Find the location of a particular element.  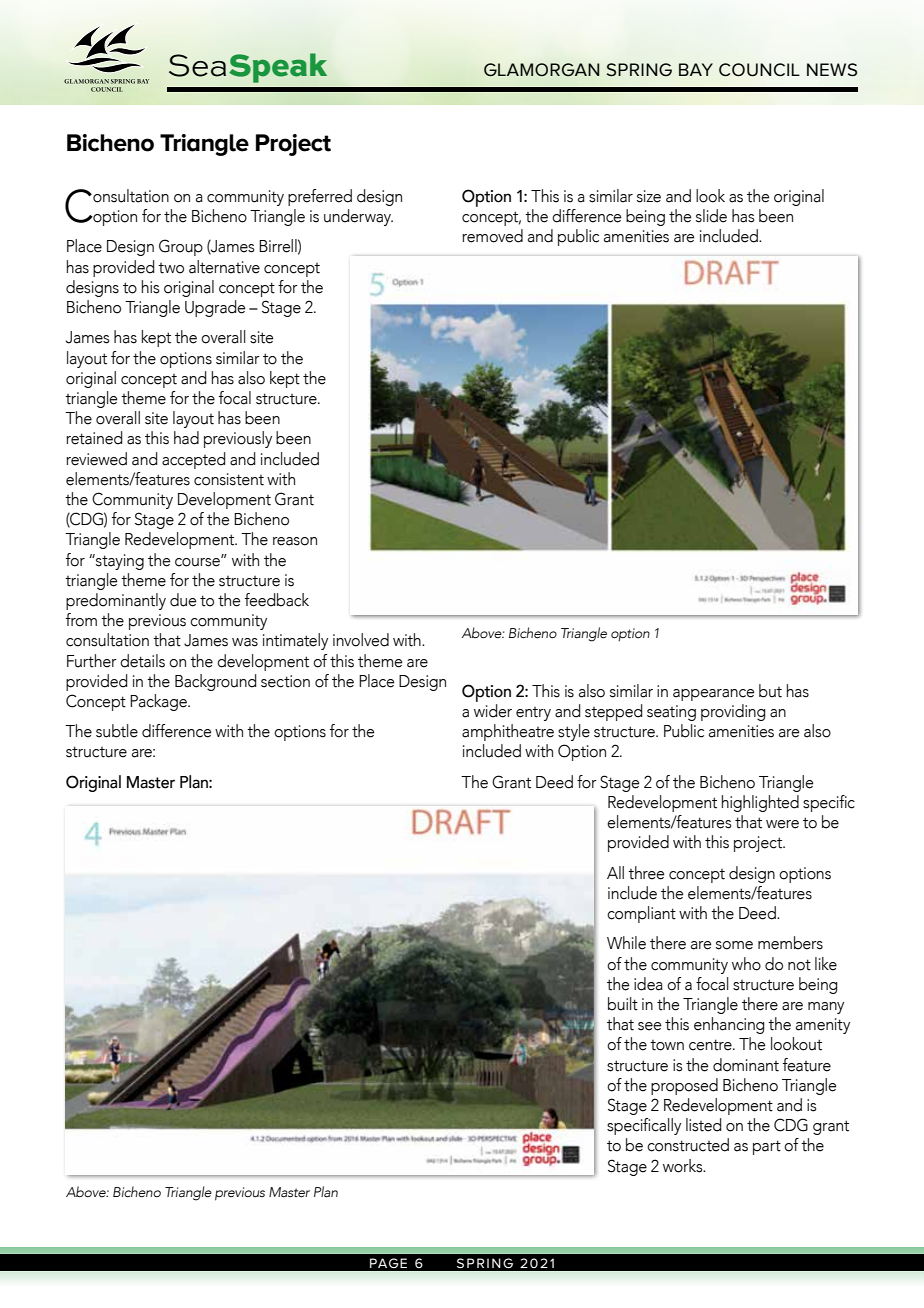

had is located at coordinates (186, 438).
